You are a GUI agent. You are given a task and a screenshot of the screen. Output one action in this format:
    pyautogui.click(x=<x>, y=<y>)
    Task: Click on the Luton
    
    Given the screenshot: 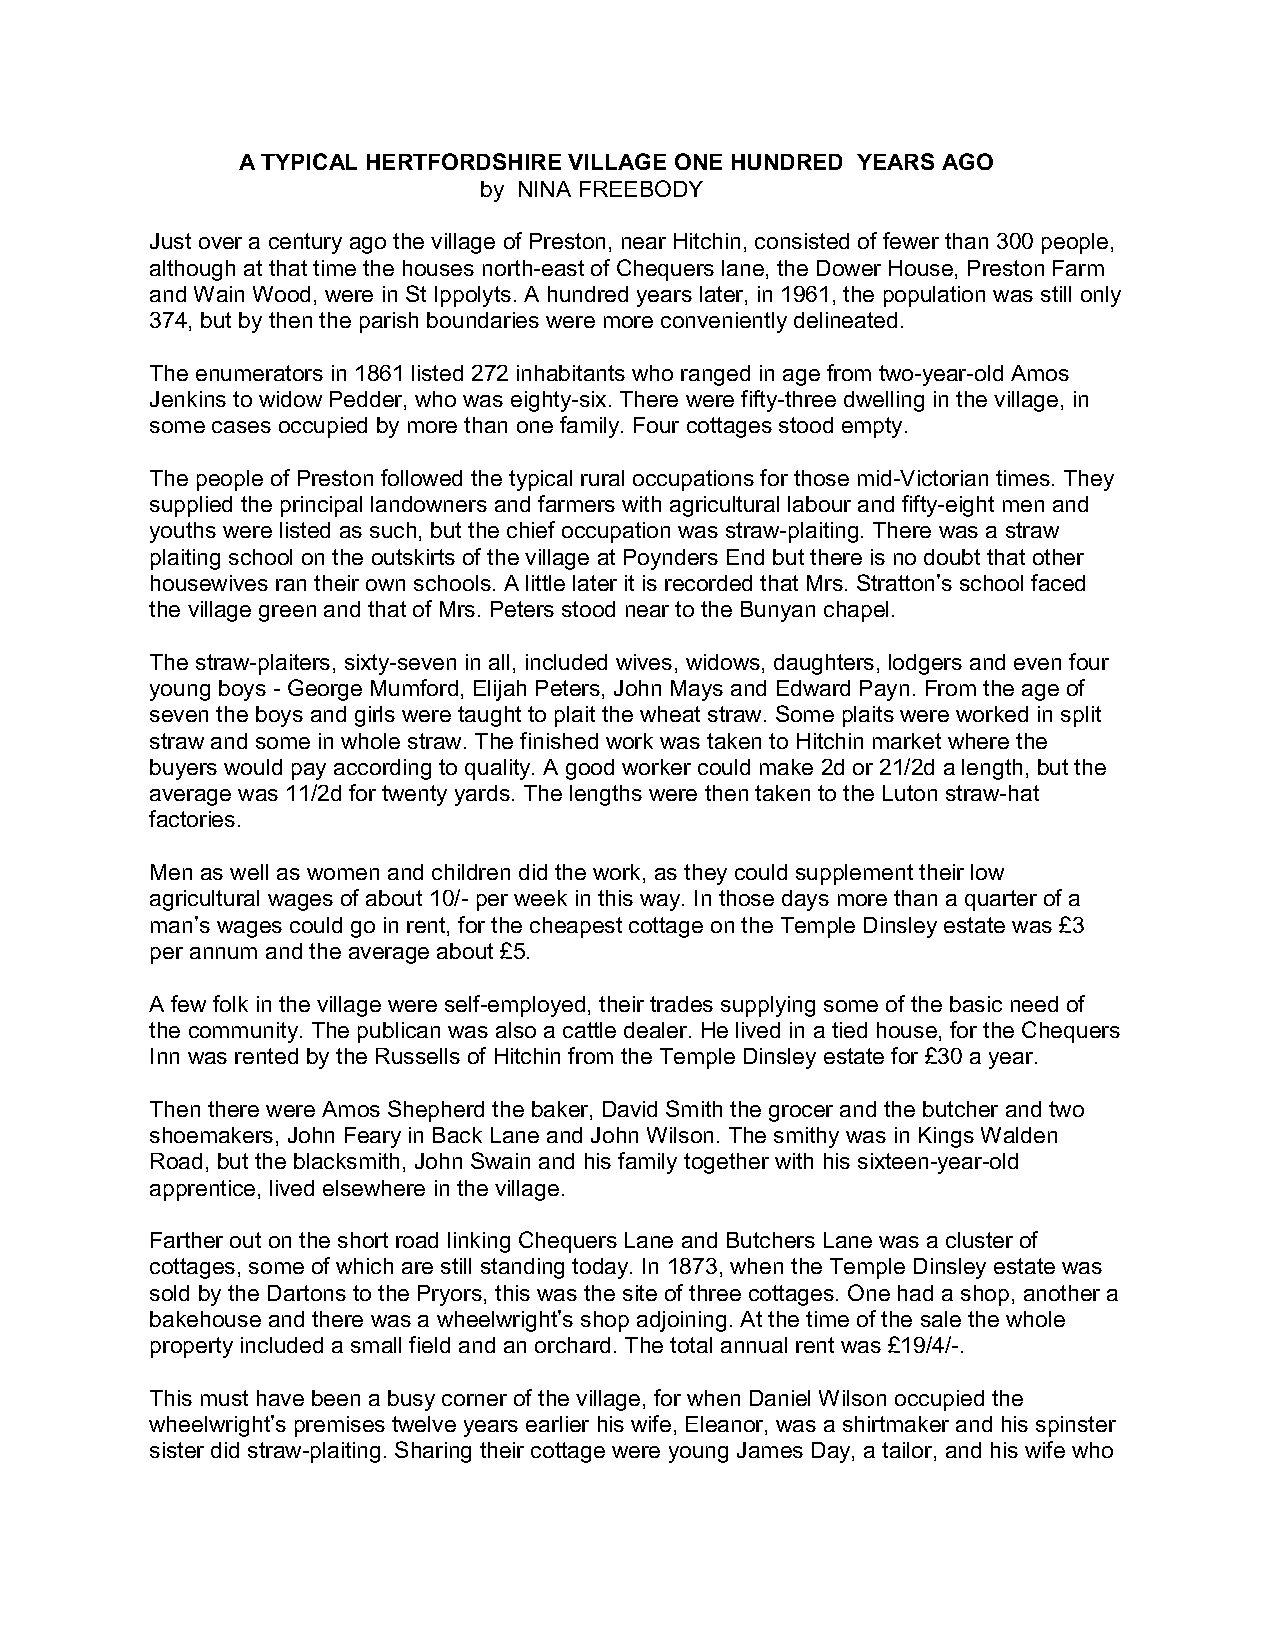 What is the action you would take?
    pyautogui.click(x=910, y=793)
